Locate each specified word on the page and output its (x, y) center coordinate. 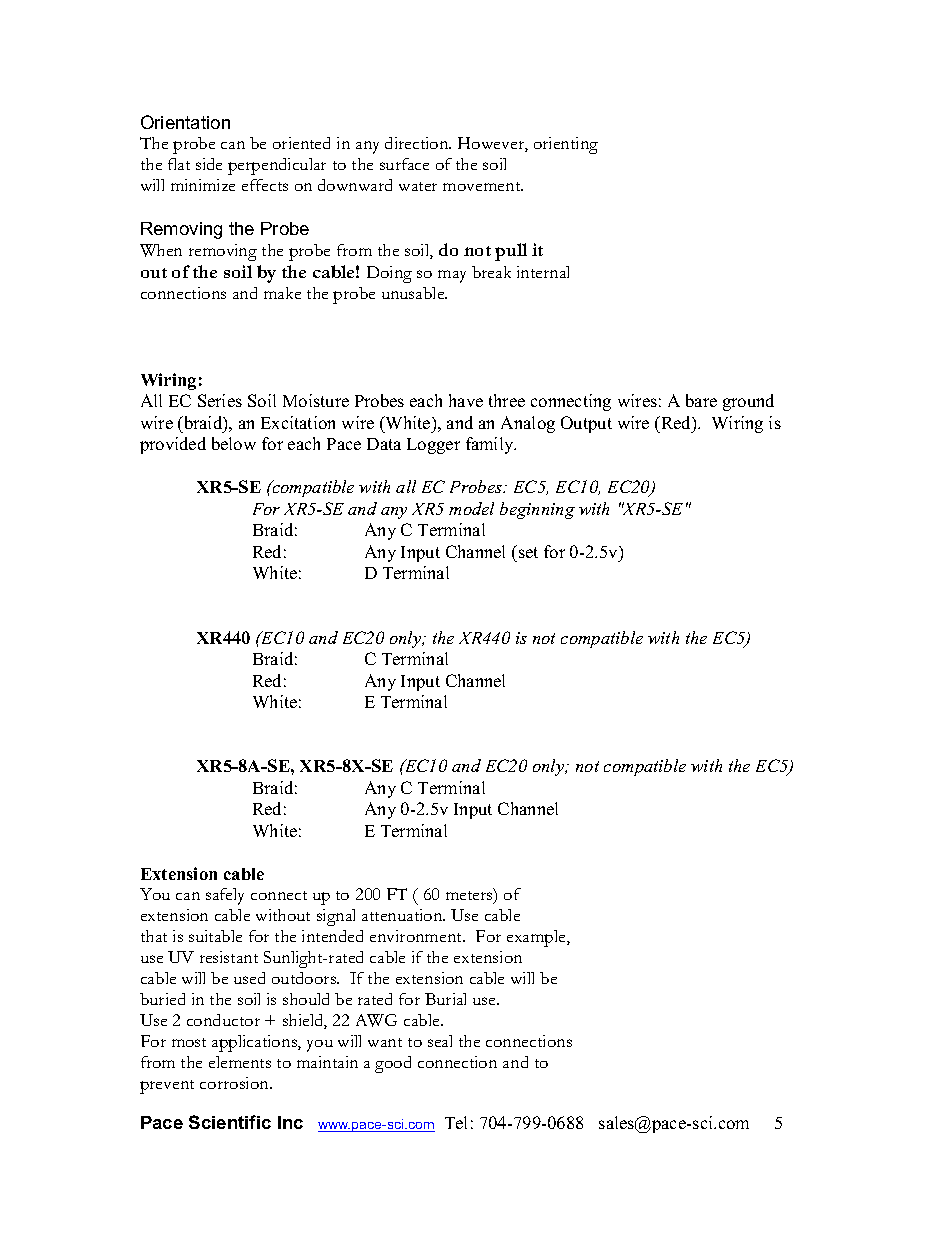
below (234, 443)
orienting (566, 145)
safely (225, 896)
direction (418, 143)
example (537, 938)
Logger (433, 446)
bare (701, 400)
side (209, 164)
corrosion (235, 1083)
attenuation (403, 915)
